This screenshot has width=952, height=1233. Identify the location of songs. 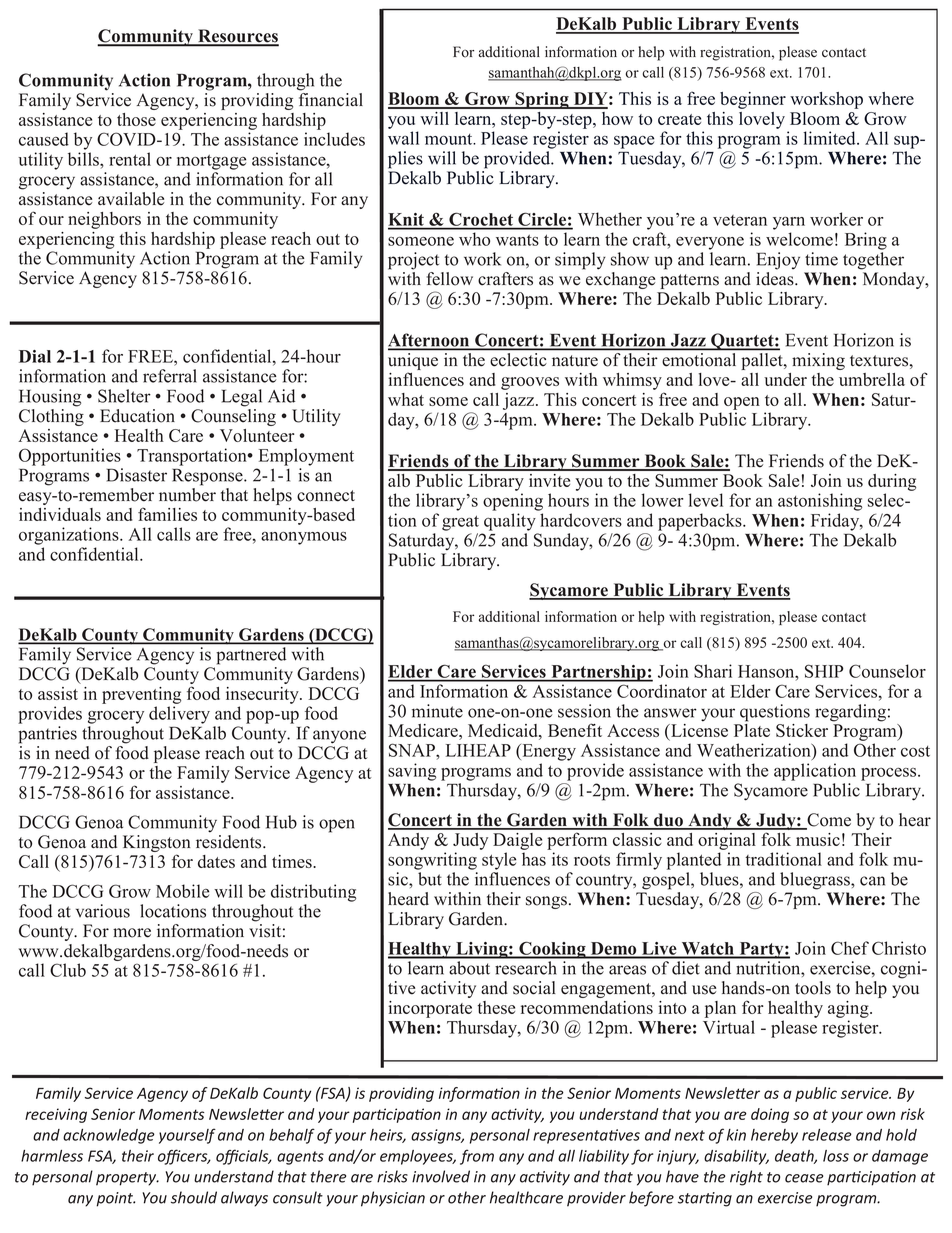
(546, 902).
